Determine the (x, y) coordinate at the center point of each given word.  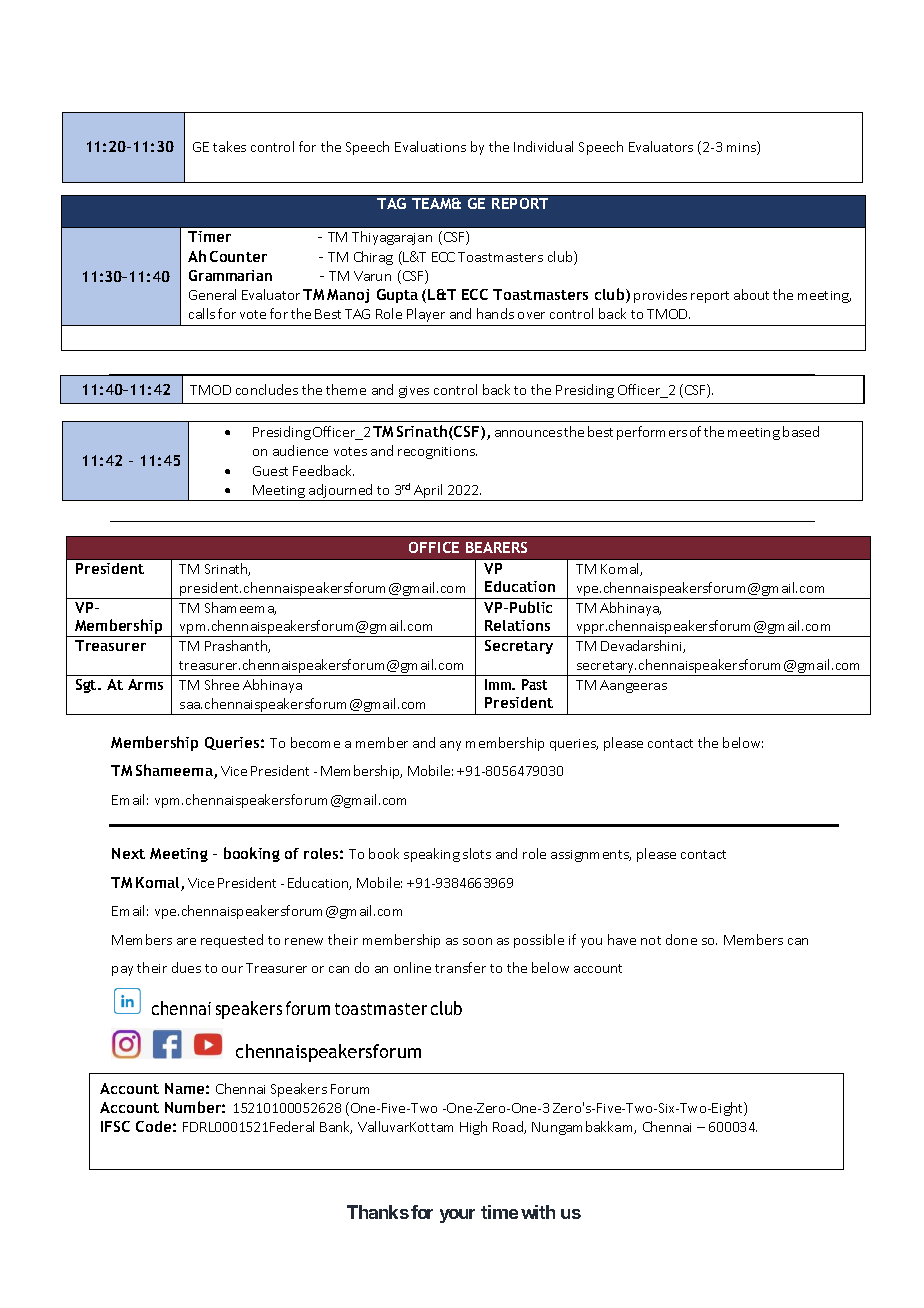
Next (128, 853)
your (457, 1216)
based (801, 431)
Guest (270, 471)
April (429, 492)
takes (229, 146)
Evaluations (430, 146)
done (681, 939)
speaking (432, 855)
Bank (336, 1127)
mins (742, 148)
